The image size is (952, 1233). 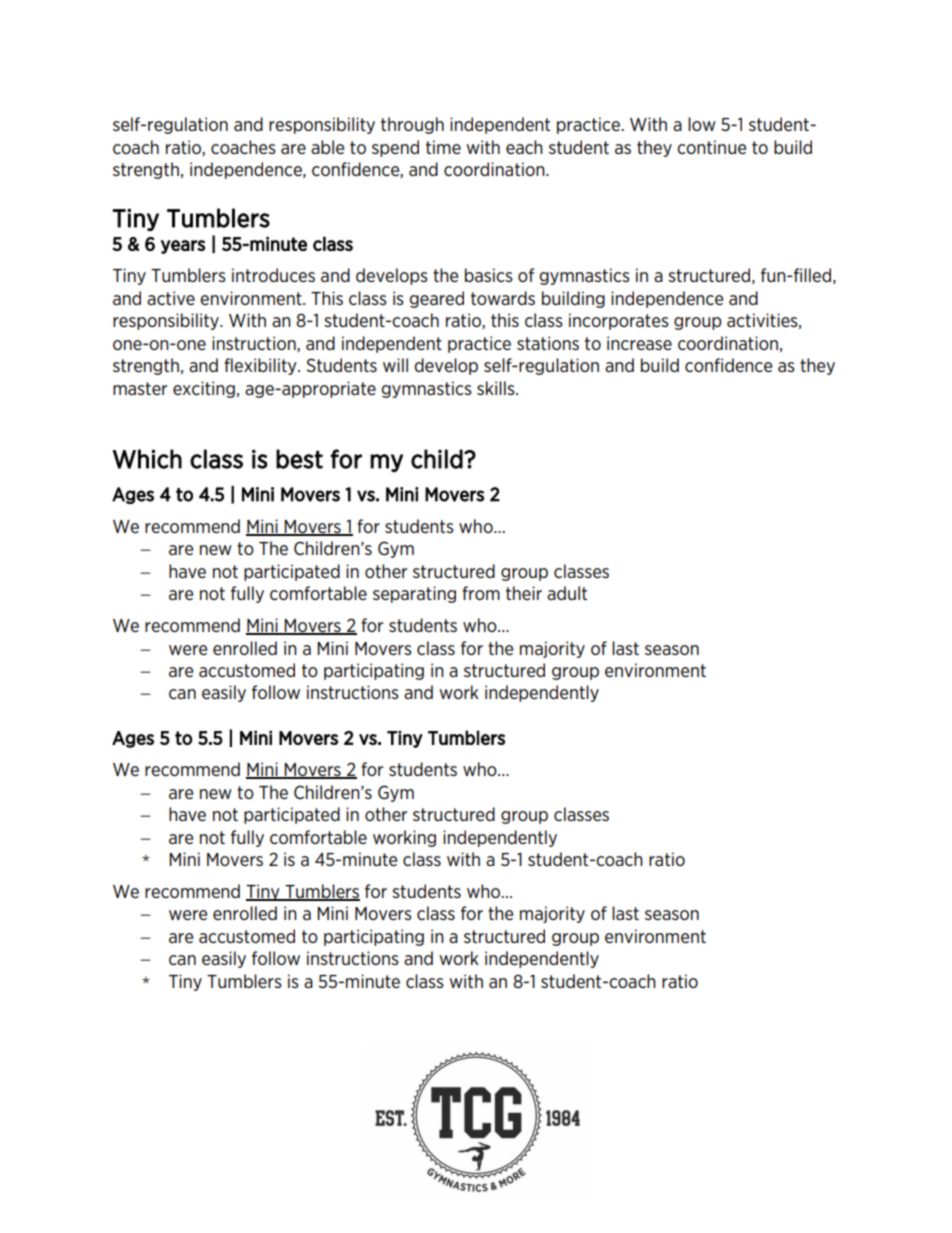 I want to click on best, so click(x=299, y=459).
